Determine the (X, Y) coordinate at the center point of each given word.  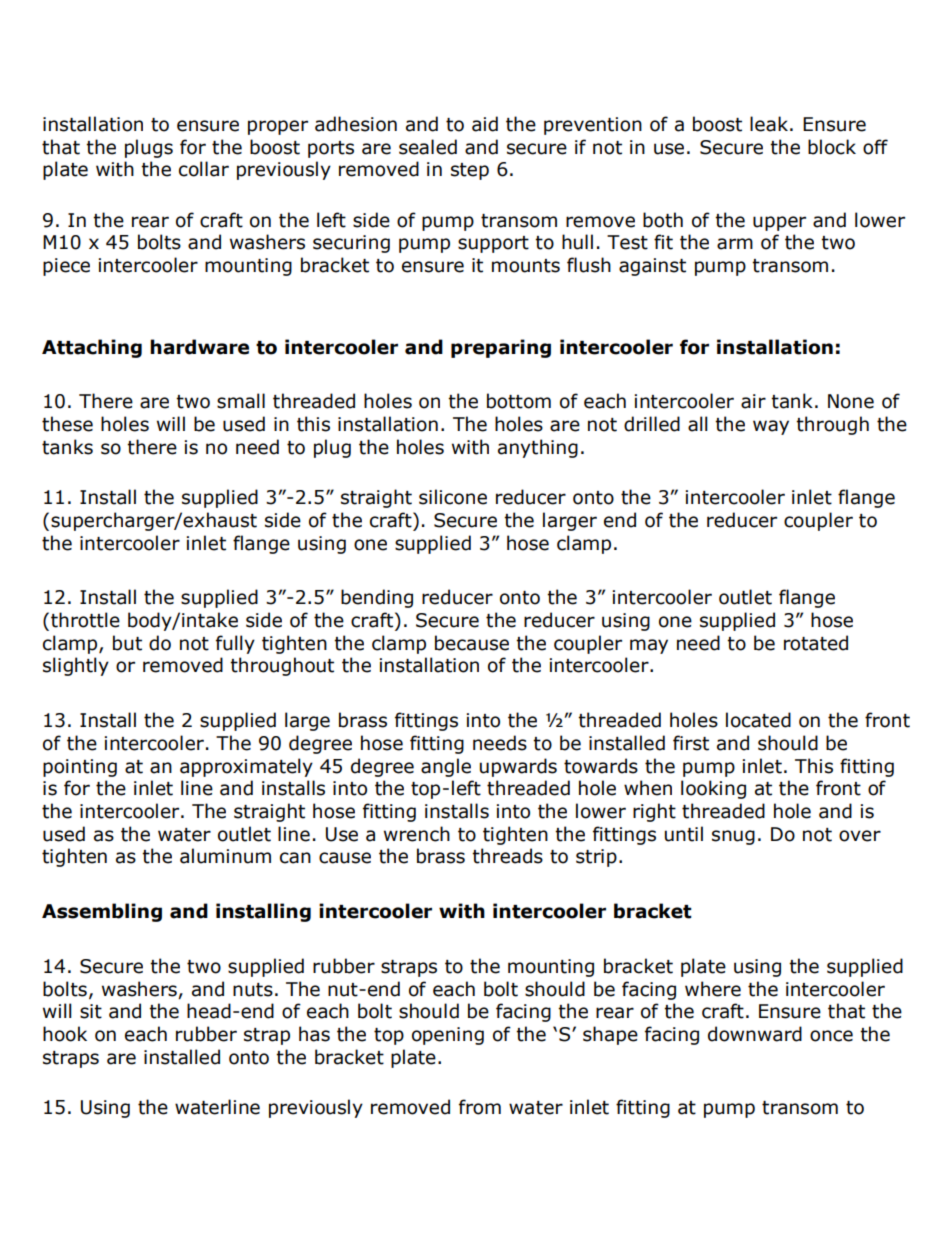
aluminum (225, 856)
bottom (519, 401)
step (470, 171)
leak (769, 124)
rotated (816, 643)
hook (65, 1034)
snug (733, 837)
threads (507, 856)
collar (204, 169)
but (127, 643)
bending (377, 598)
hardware (199, 347)
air (753, 401)
